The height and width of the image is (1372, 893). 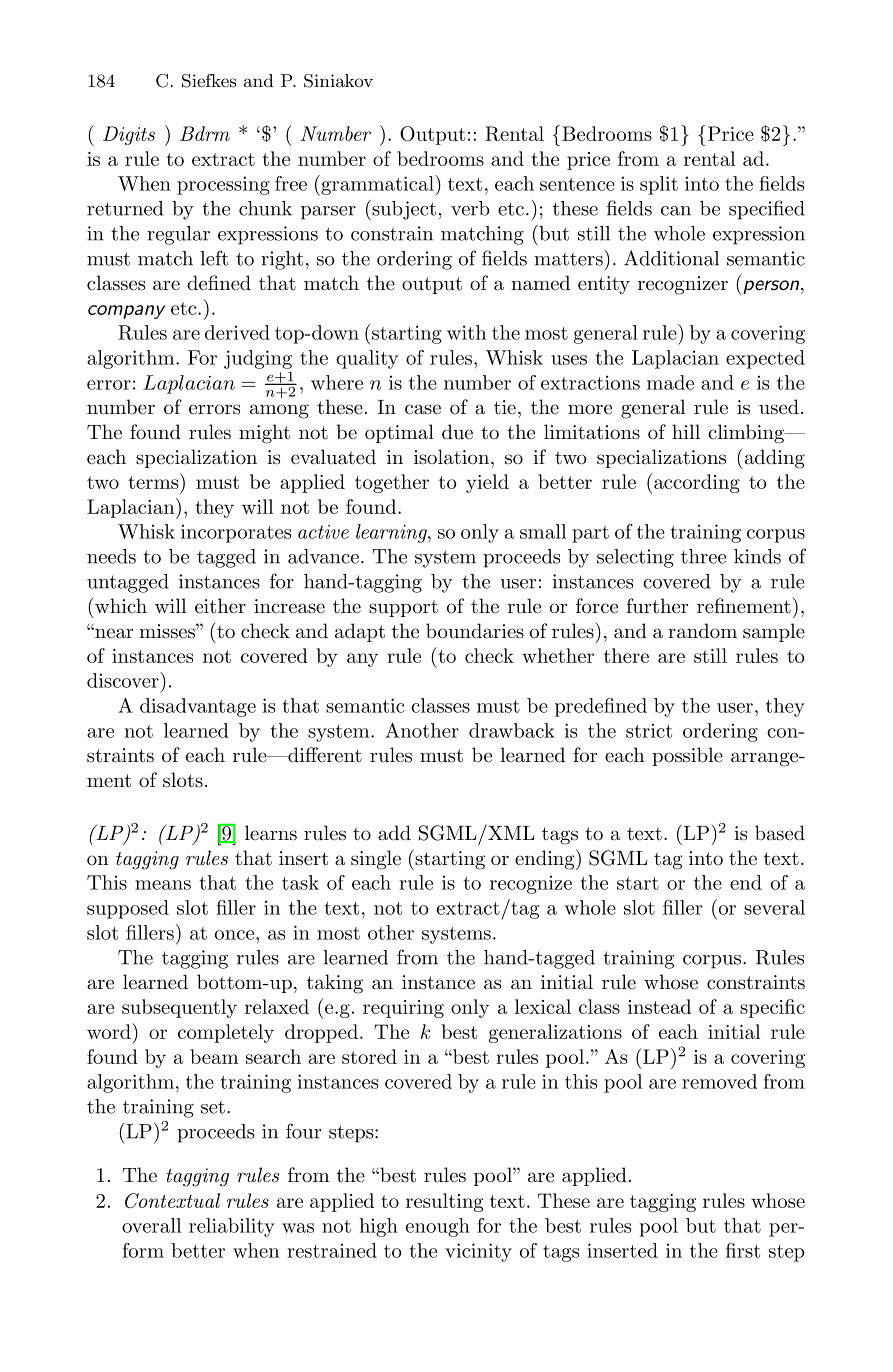 I want to click on removed, so click(x=719, y=1081).
